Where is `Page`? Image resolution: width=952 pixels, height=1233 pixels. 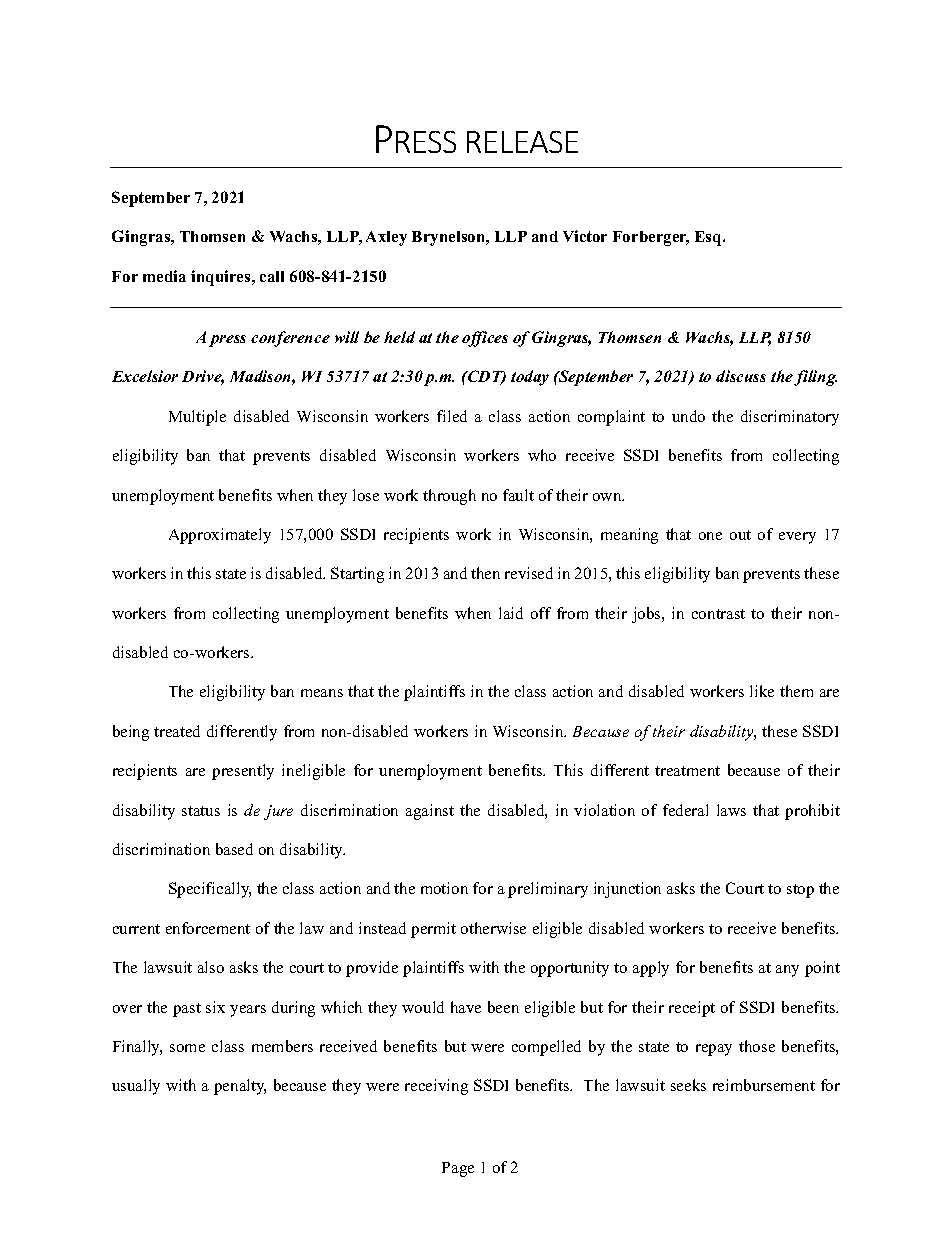 Page is located at coordinates (458, 1169).
